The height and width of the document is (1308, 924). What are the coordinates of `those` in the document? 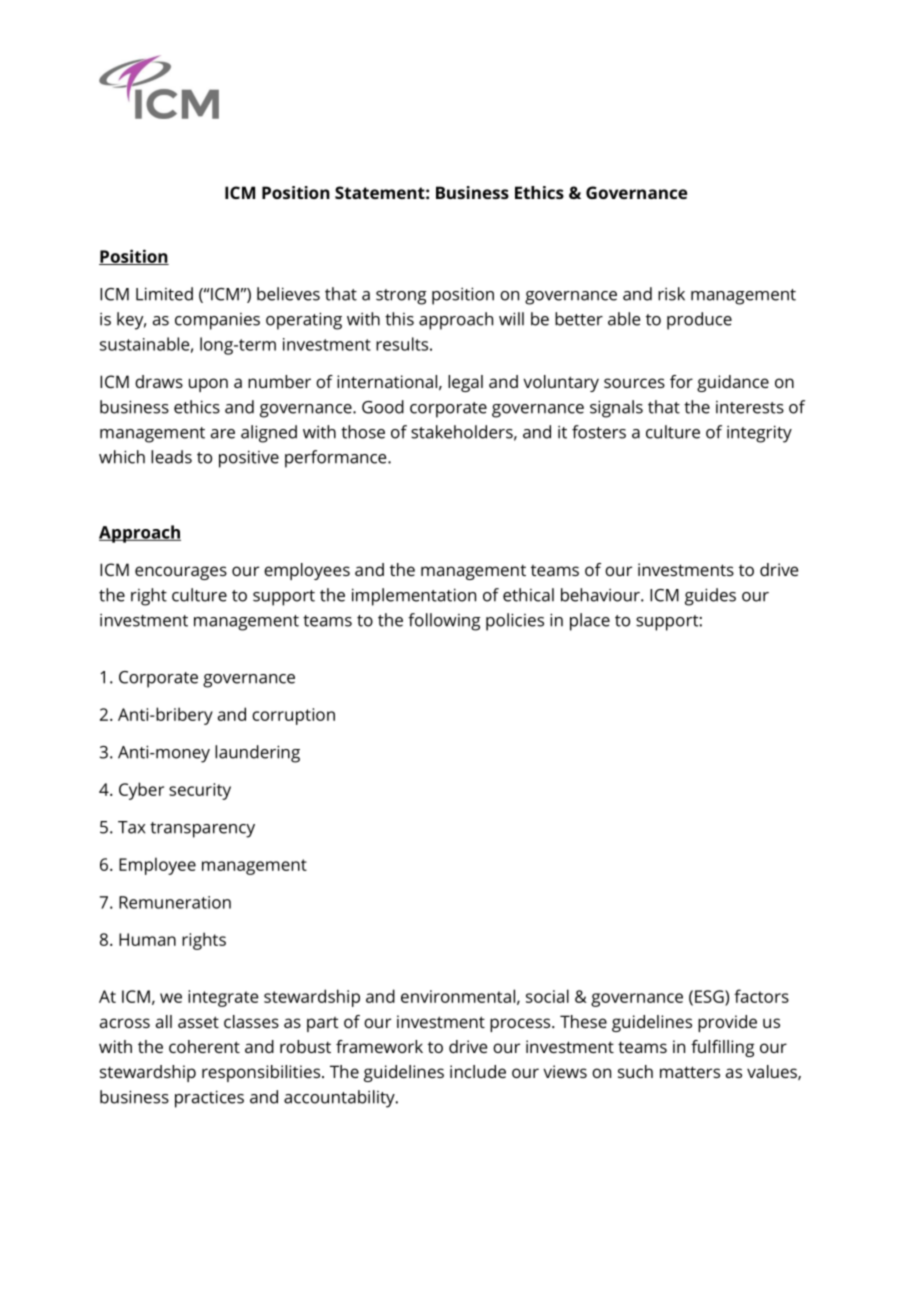 It's located at (363, 432).
